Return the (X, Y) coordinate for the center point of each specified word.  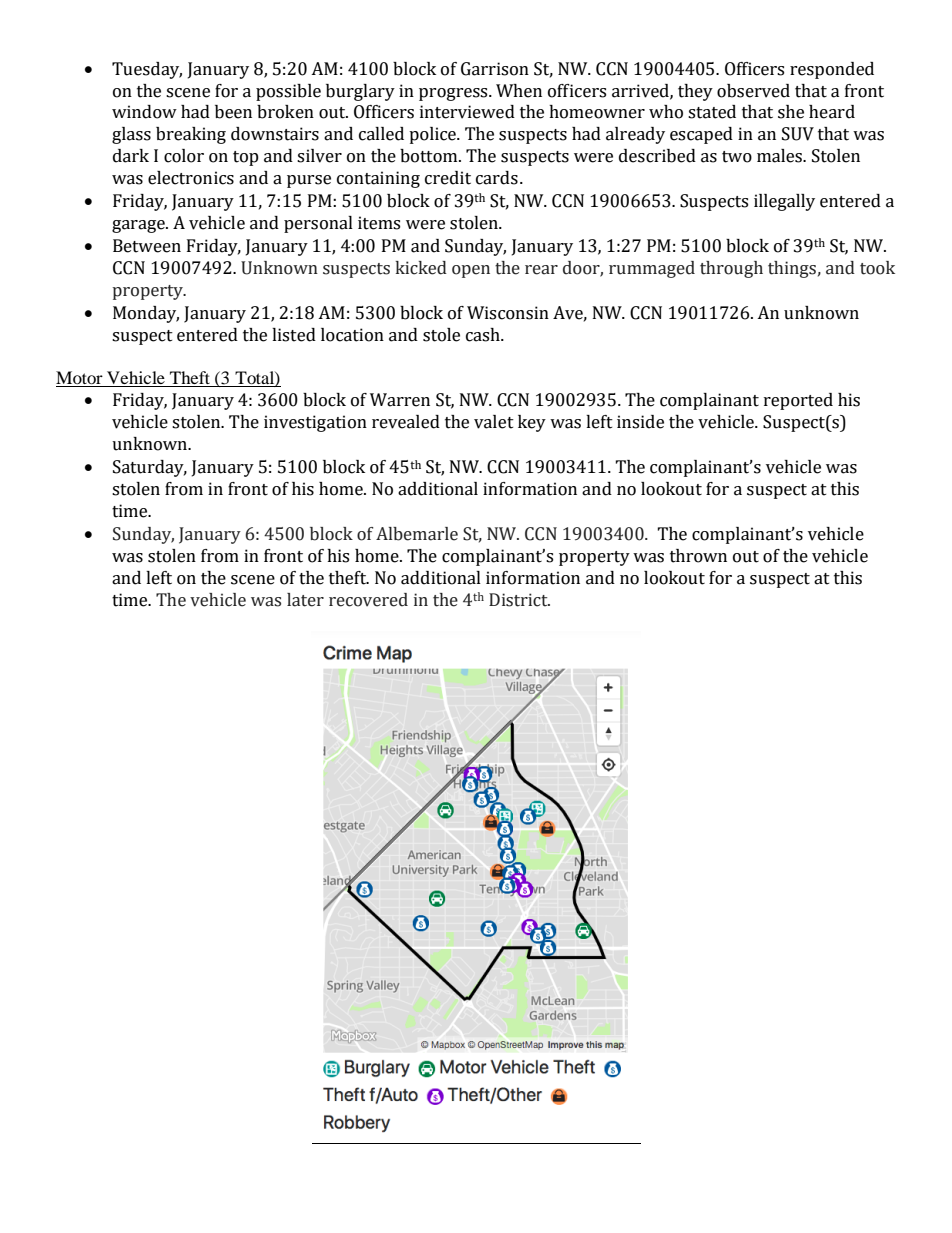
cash (484, 335)
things (792, 269)
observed (753, 91)
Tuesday (147, 70)
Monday (146, 314)
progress (454, 94)
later (305, 600)
